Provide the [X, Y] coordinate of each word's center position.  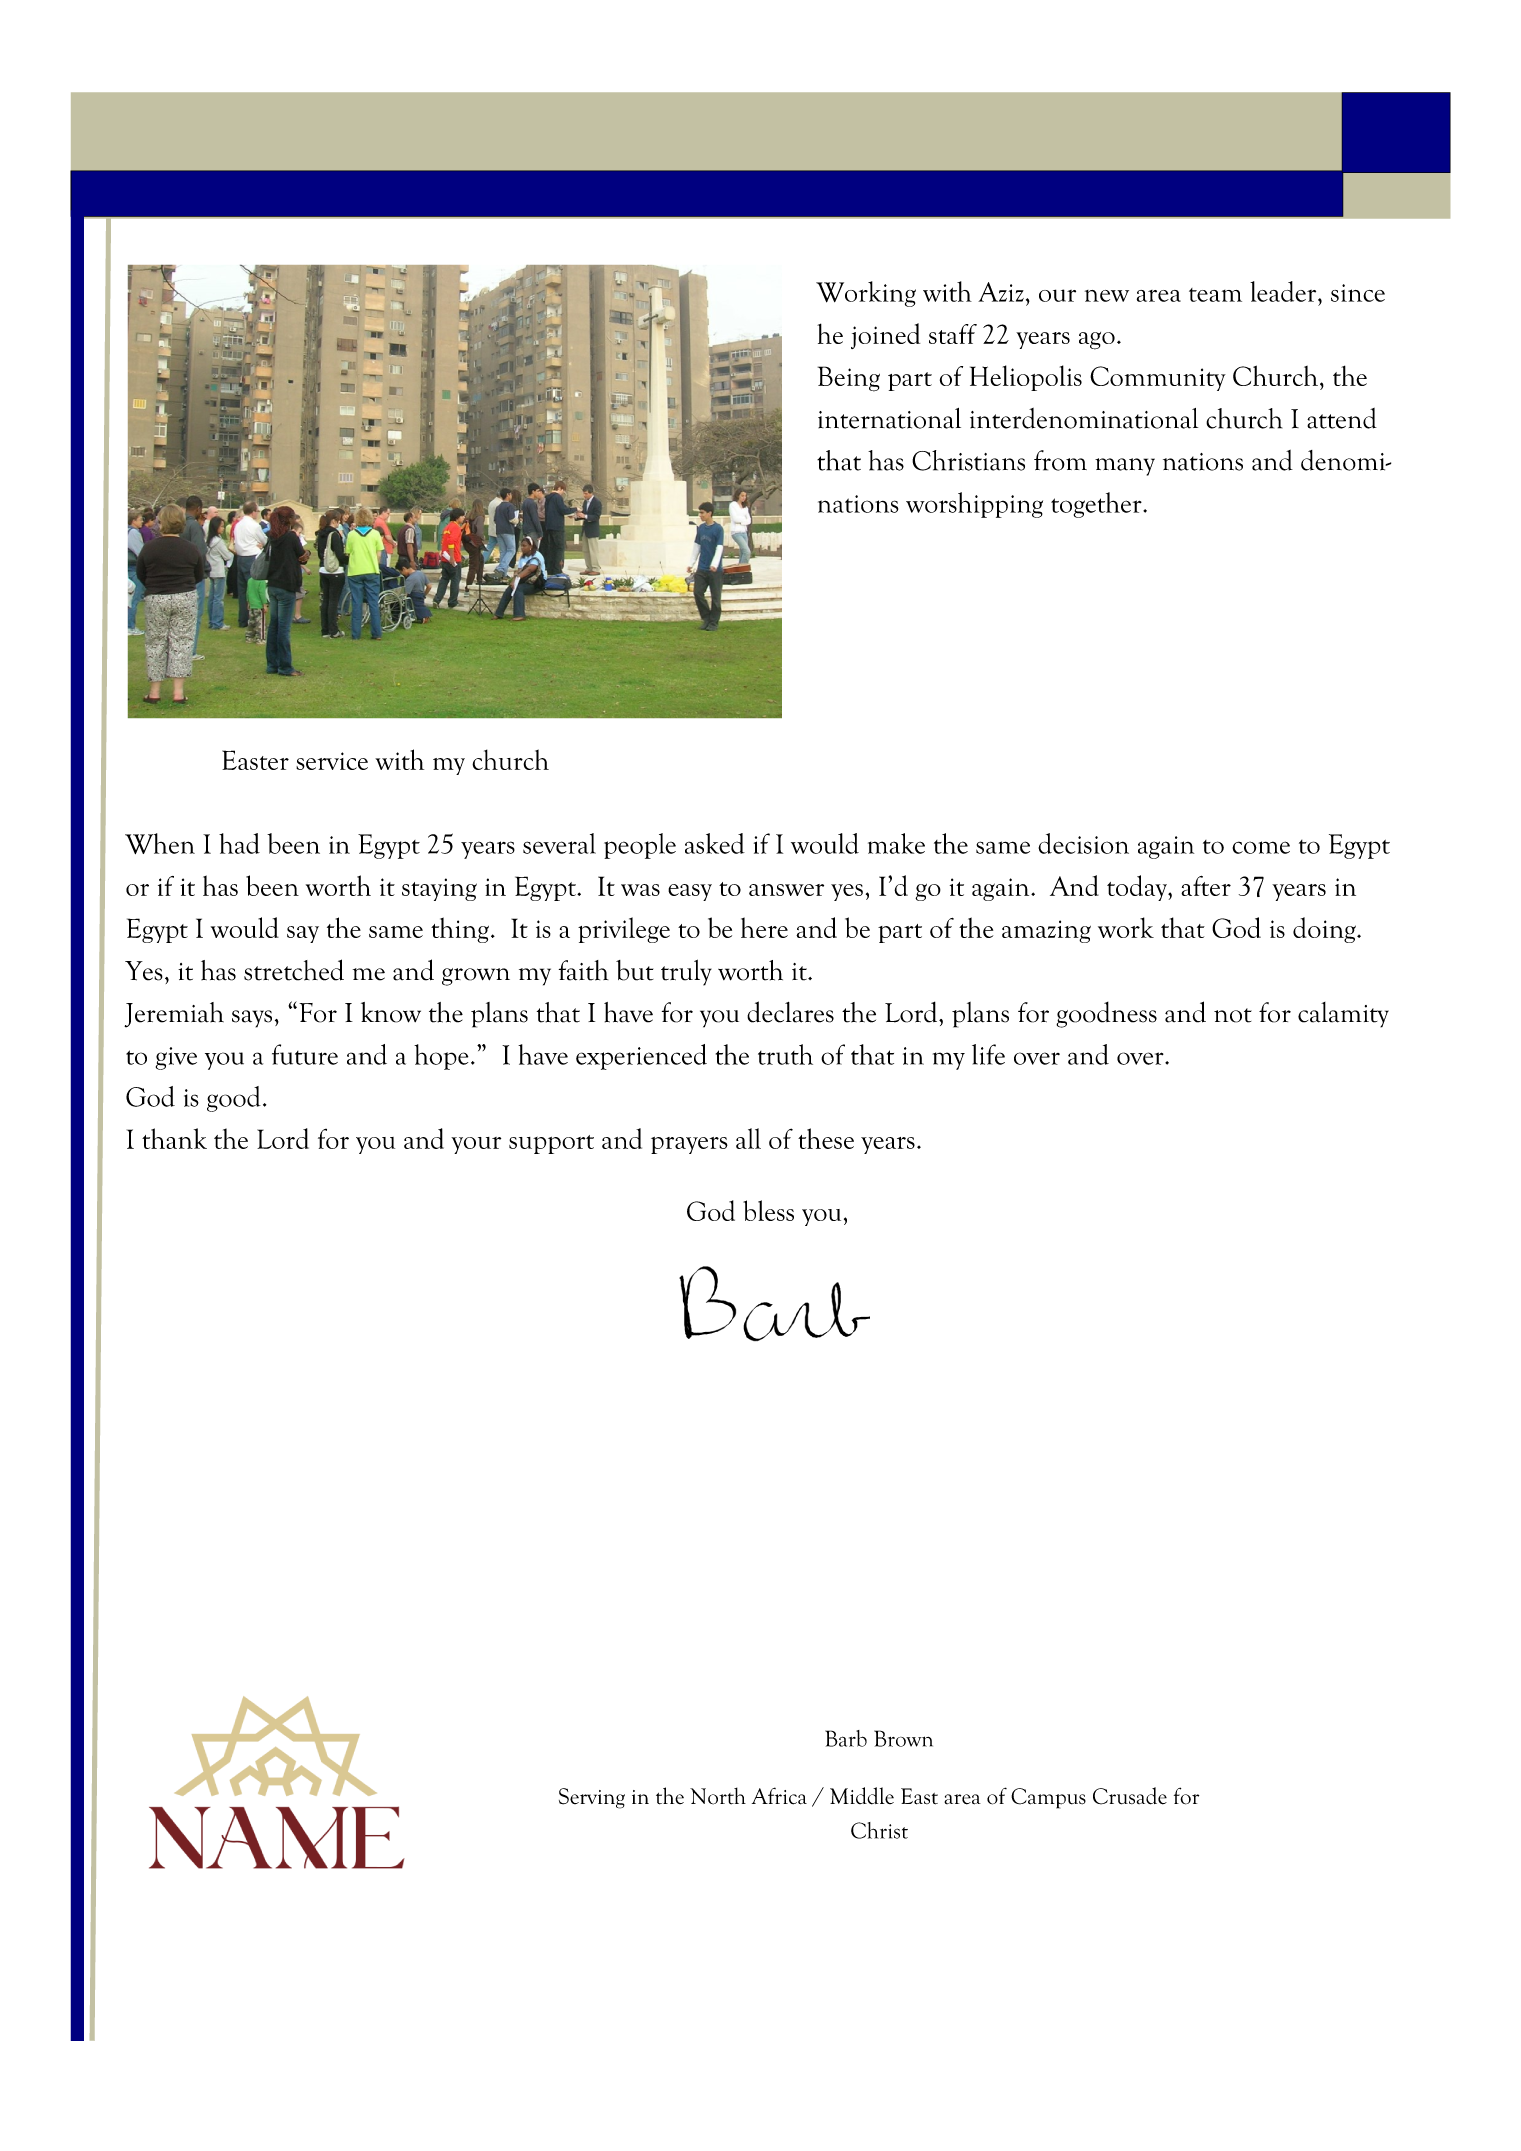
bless [768, 1210]
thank [174, 1138]
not [1233, 1015]
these [826, 1138]
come [1261, 847]
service [332, 761]
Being [849, 379]
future [305, 1054]
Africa [779, 1796]
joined [885, 336]
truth [785, 1054]
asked [715, 843]
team [1215, 295]
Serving [592, 1798]
